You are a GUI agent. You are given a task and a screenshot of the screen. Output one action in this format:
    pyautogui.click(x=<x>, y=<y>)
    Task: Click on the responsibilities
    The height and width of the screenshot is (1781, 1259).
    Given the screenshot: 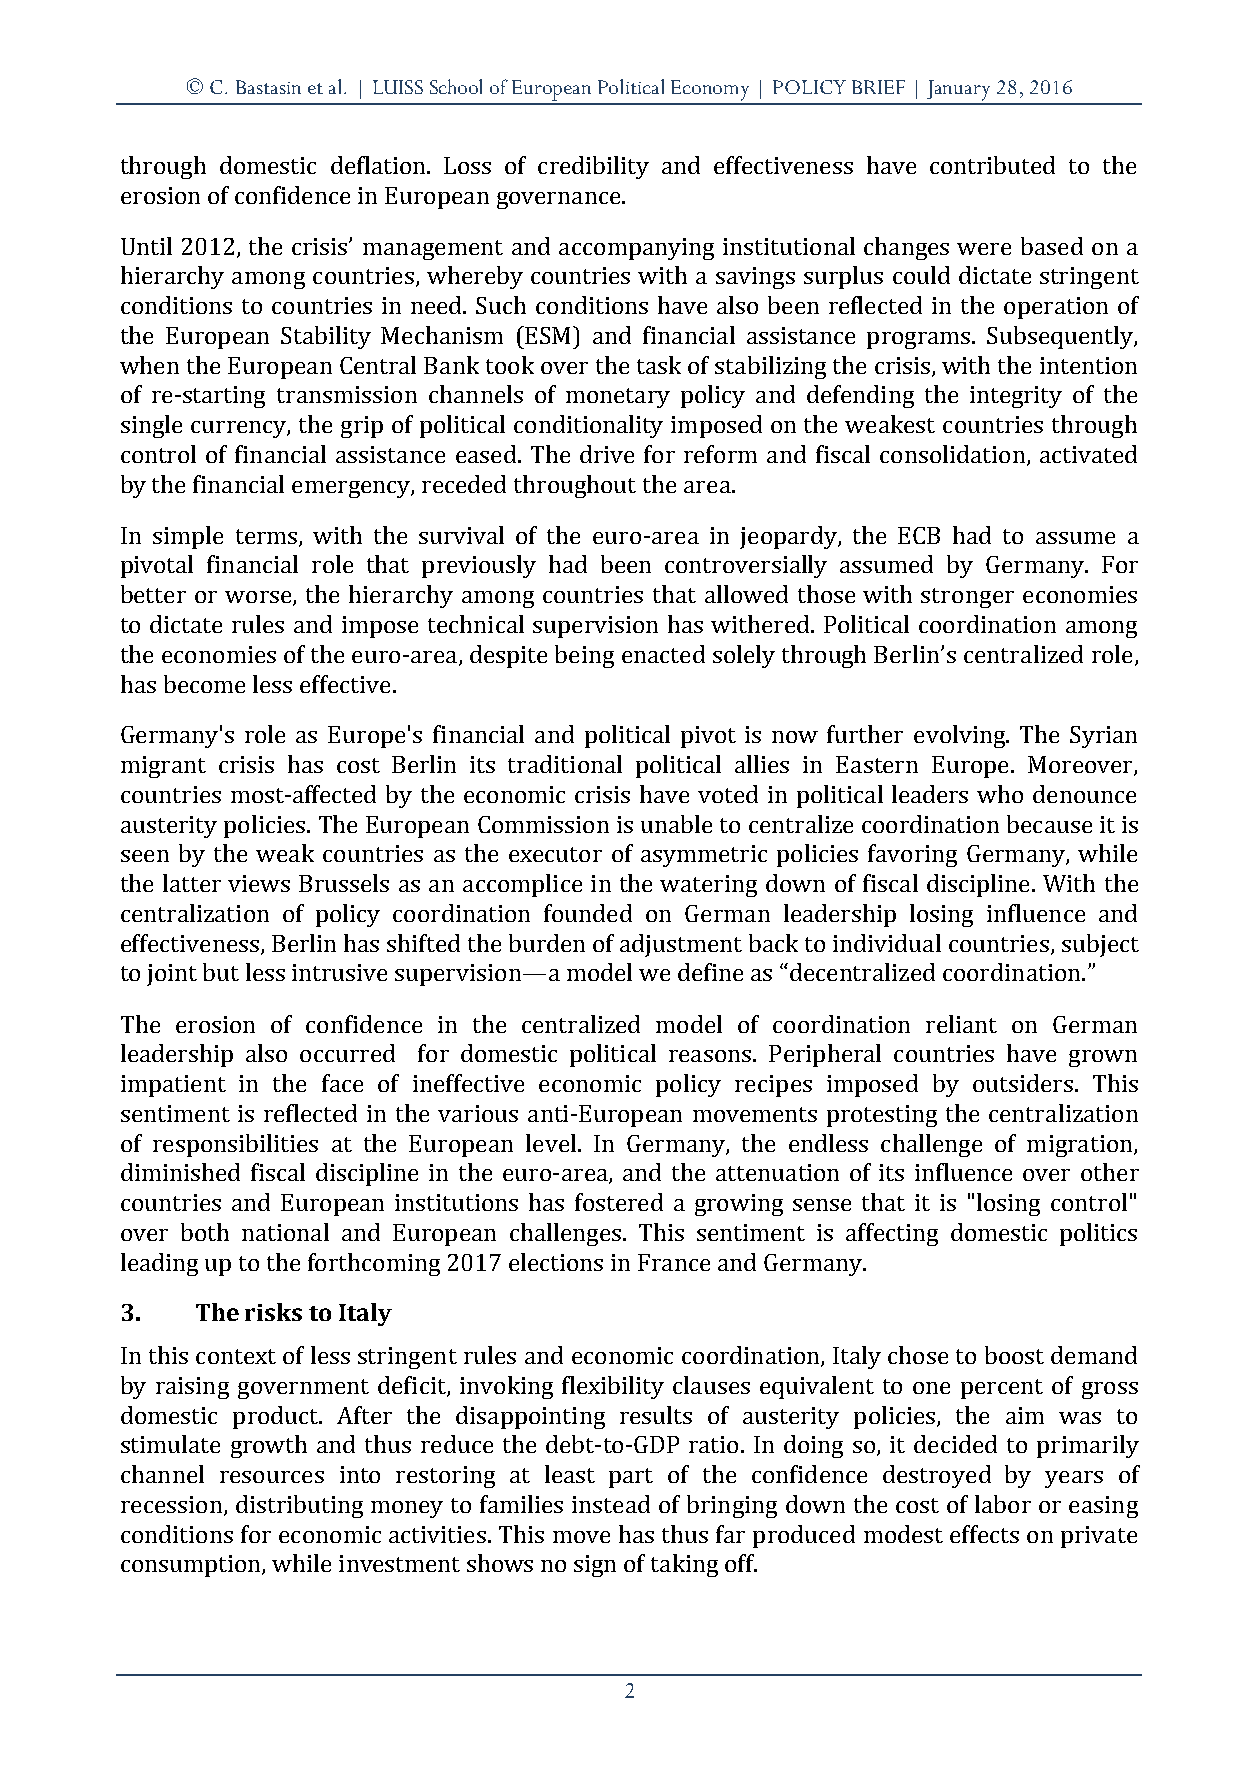 What is the action you would take?
    pyautogui.click(x=235, y=1145)
